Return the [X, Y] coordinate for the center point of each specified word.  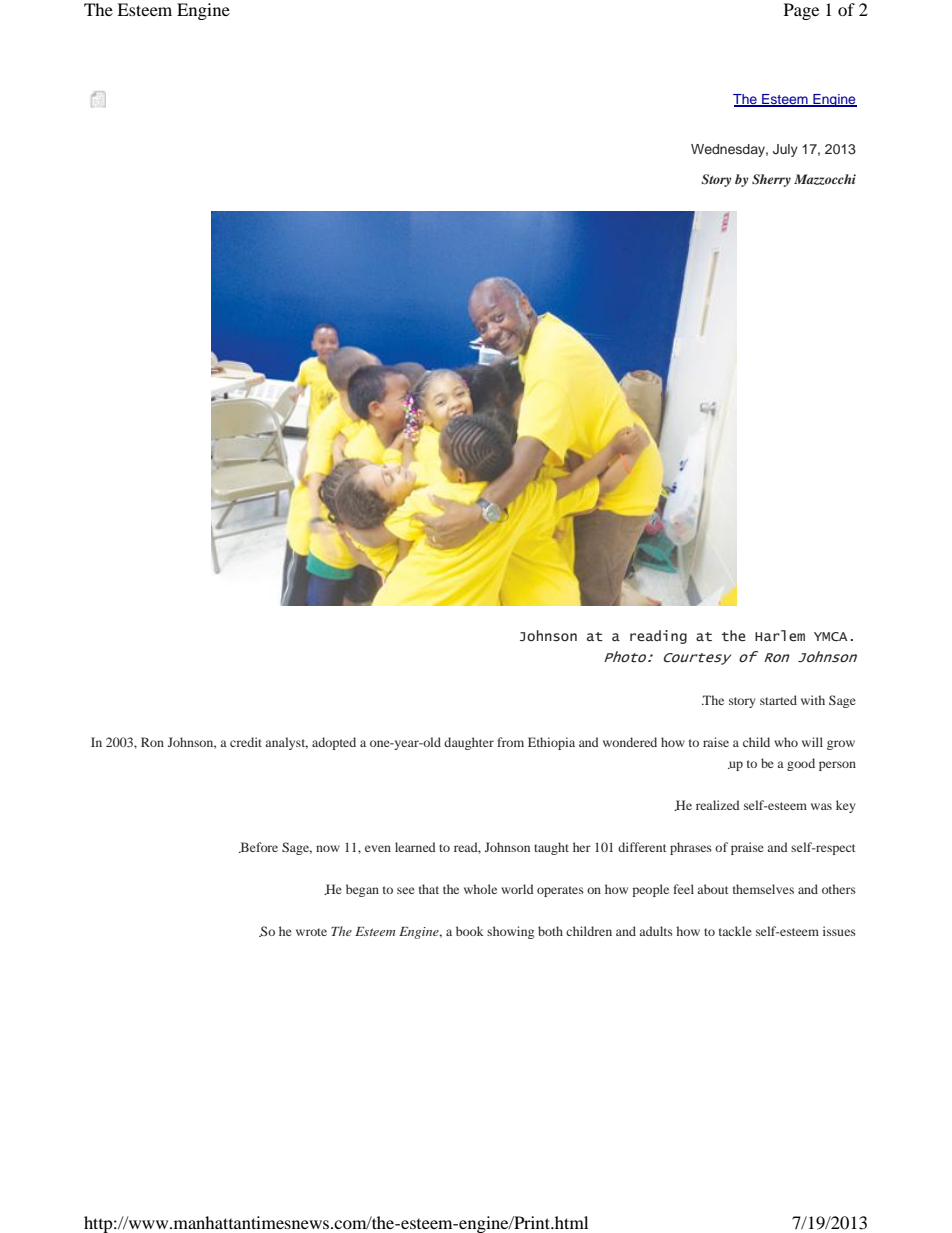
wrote [311, 932]
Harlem [780, 636]
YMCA [831, 636]
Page [801, 11]
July [785, 150]
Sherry [771, 180]
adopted [334, 743]
